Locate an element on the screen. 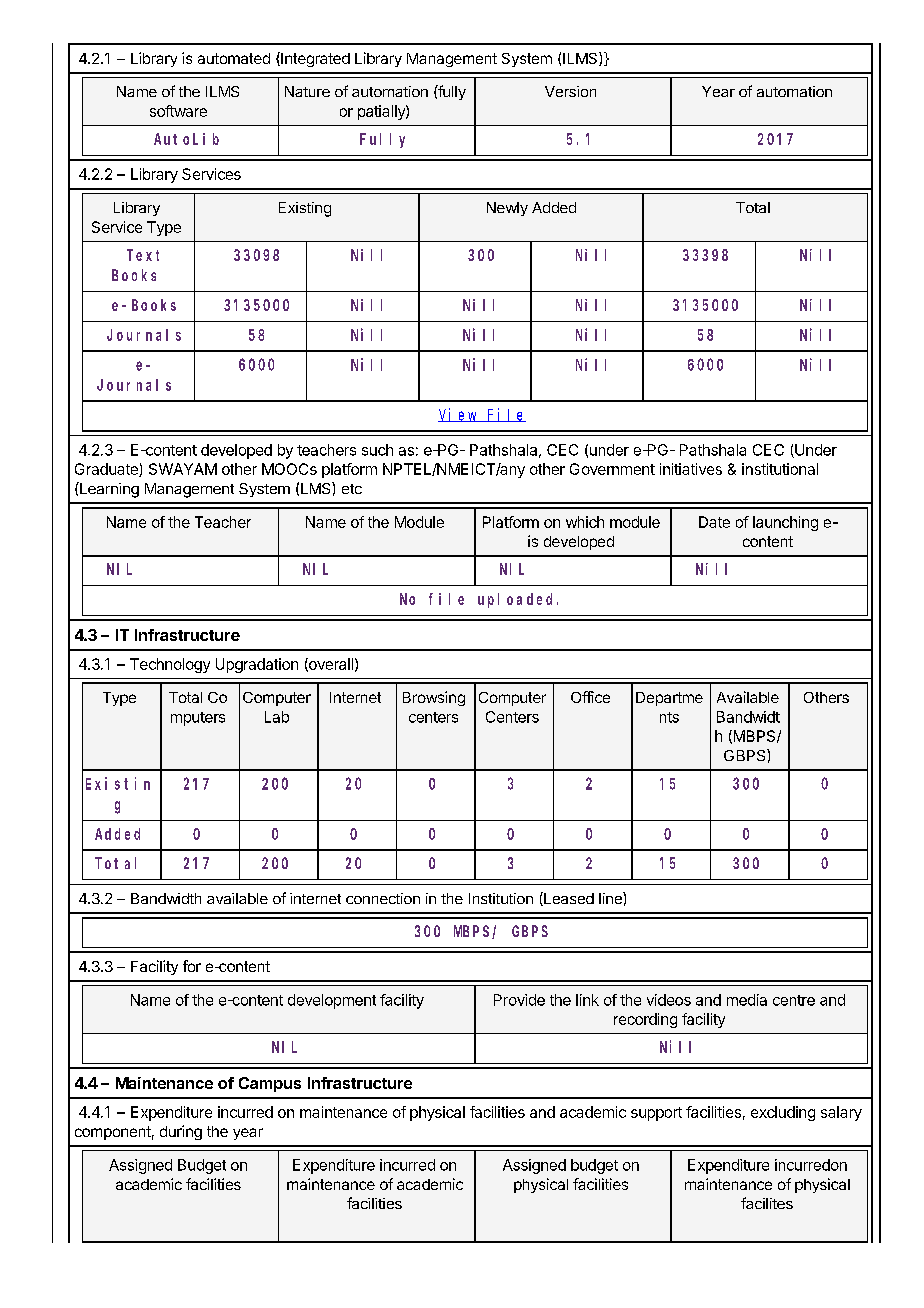 This screenshot has width=924, height=1308. launching is located at coordinates (785, 523).
